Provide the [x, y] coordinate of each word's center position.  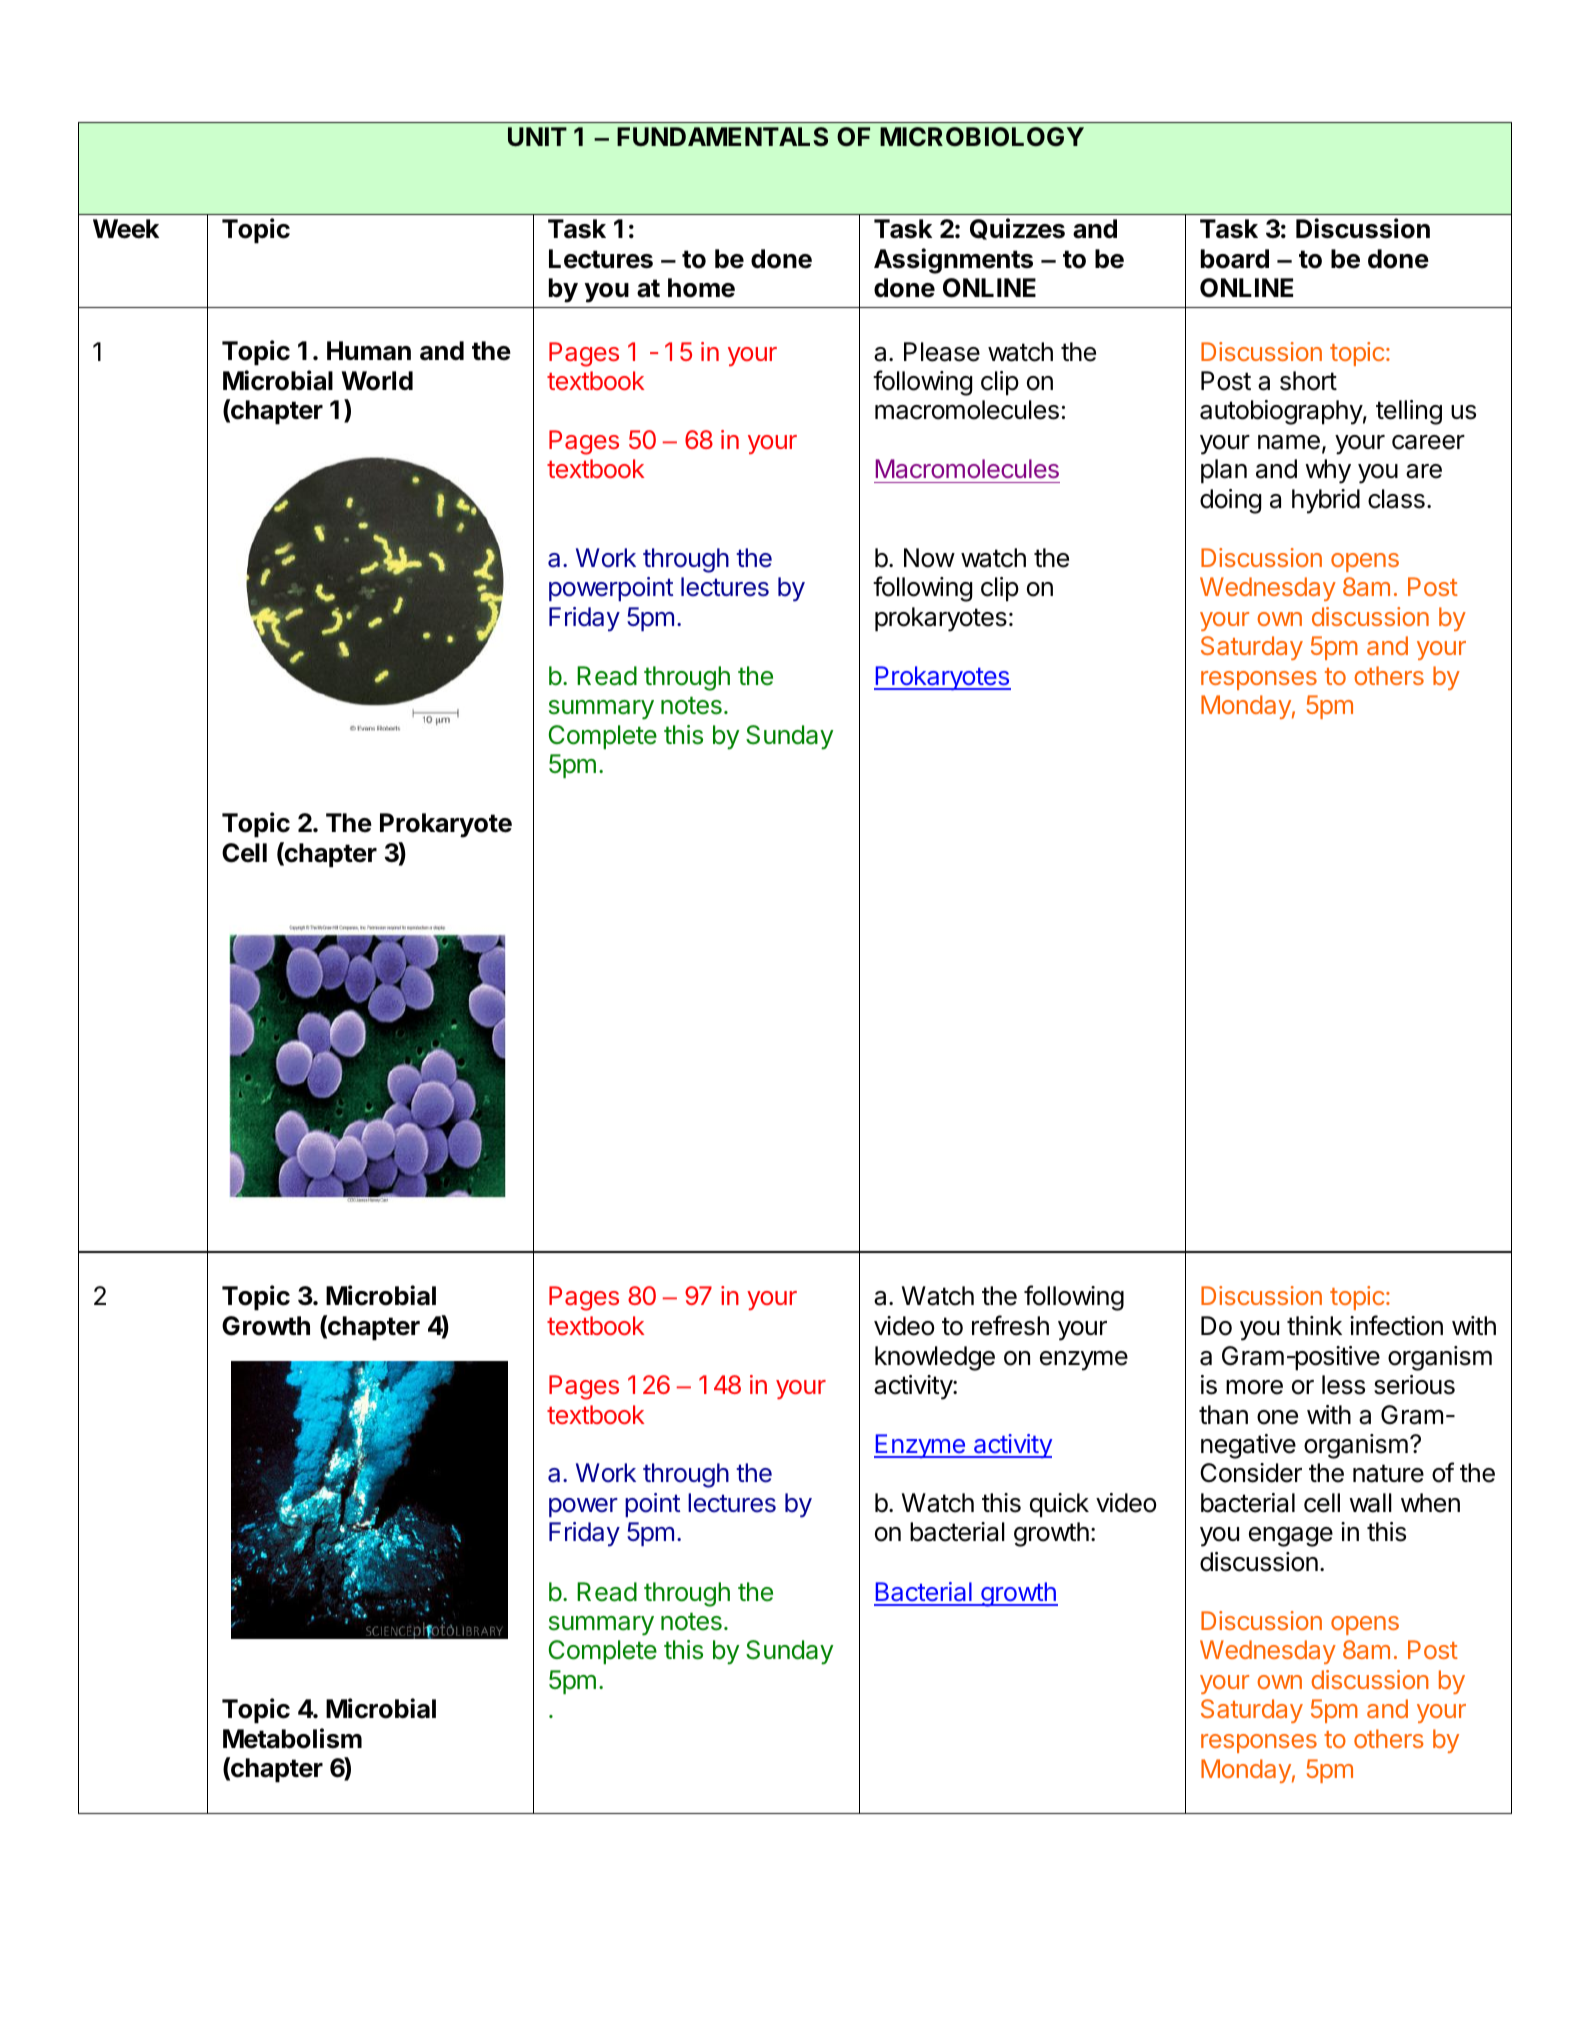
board [1235, 259]
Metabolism [292, 1738]
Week [126, 229]
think [1314, 1325]
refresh [1010, 1325]
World [377, 381]
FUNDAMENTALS [722, 137]
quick [1059, 1505]
